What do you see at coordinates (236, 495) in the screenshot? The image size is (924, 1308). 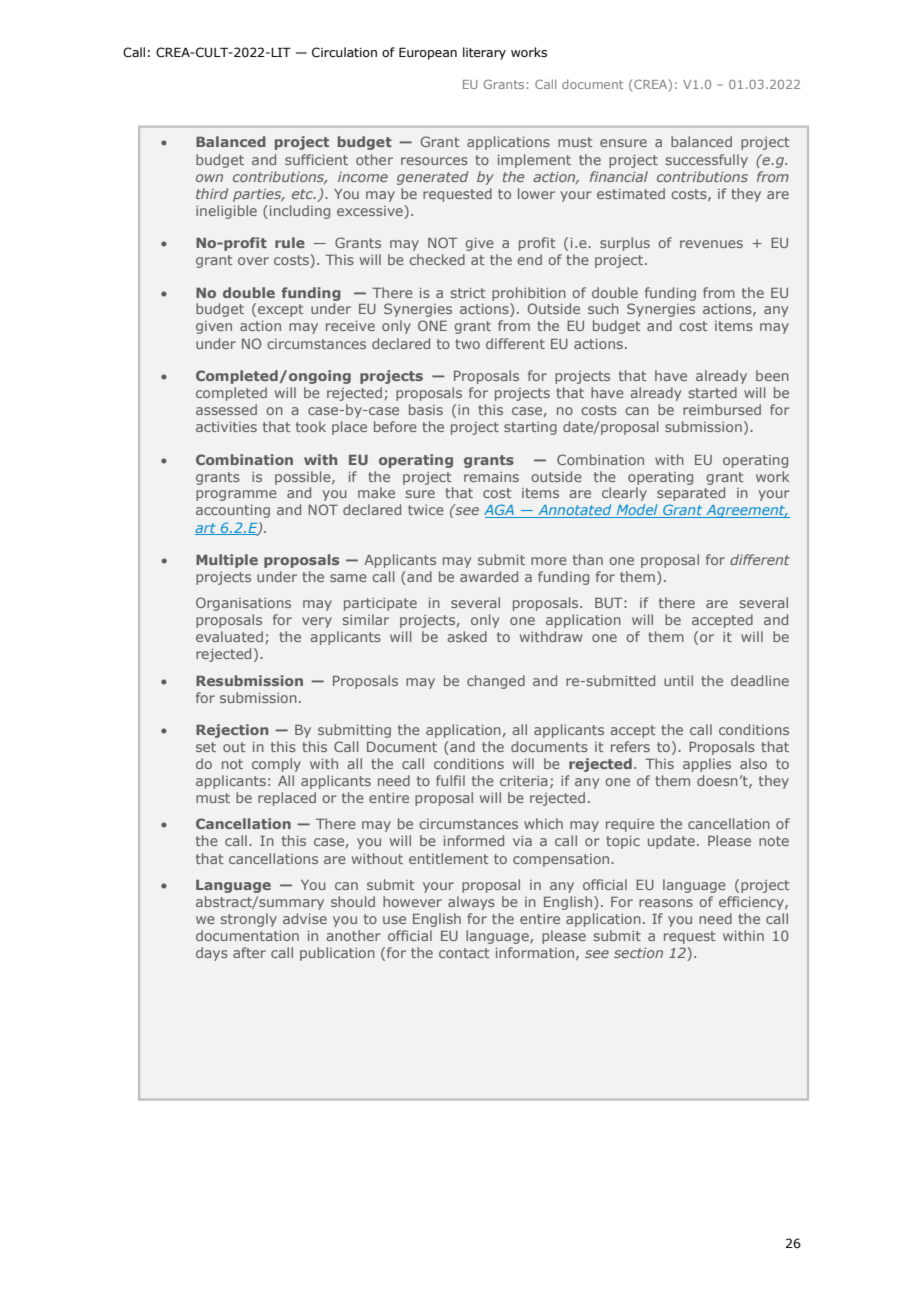 I see `programme` at bounding box center [236, 495].
